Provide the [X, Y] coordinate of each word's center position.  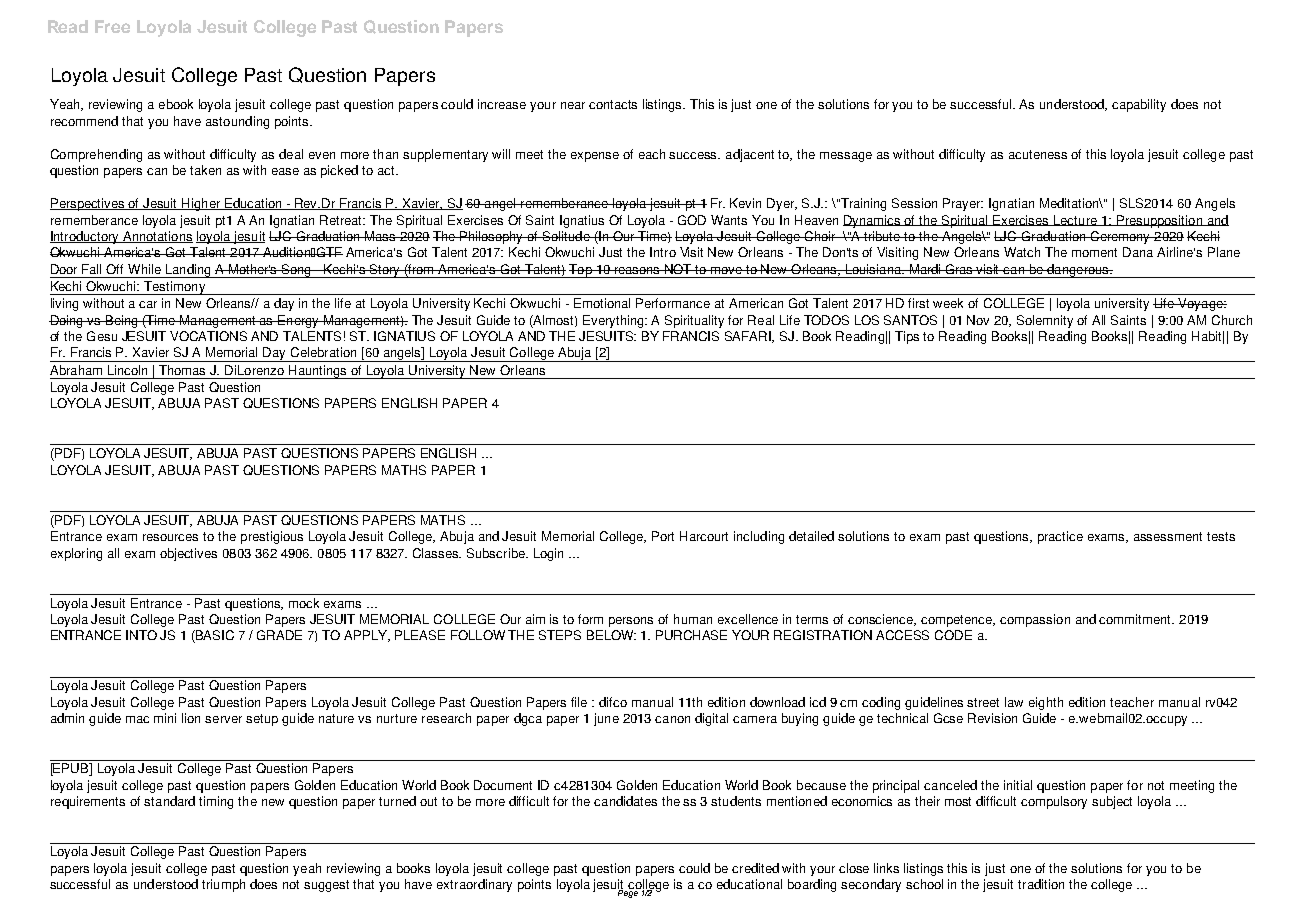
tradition [1041, 884]
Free [112, 26]
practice [1060, 537]
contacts [613, 104]
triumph [223, 885]
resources [170, 537]
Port [663, 536]
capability [1139, 105]
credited [755, 868]
